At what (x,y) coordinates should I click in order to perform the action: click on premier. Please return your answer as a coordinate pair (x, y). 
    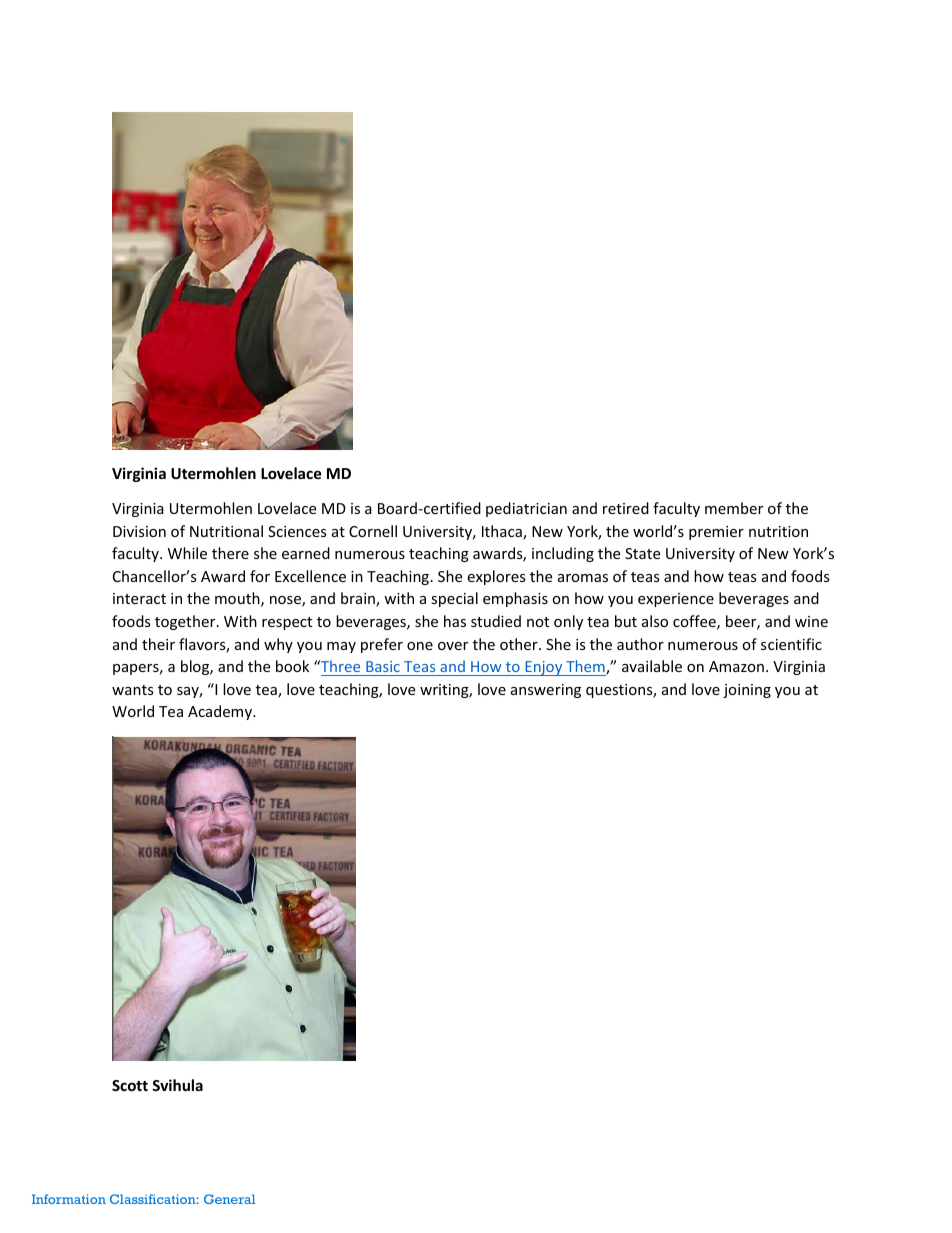
    Looking at the image, I should click on (716, 533).
